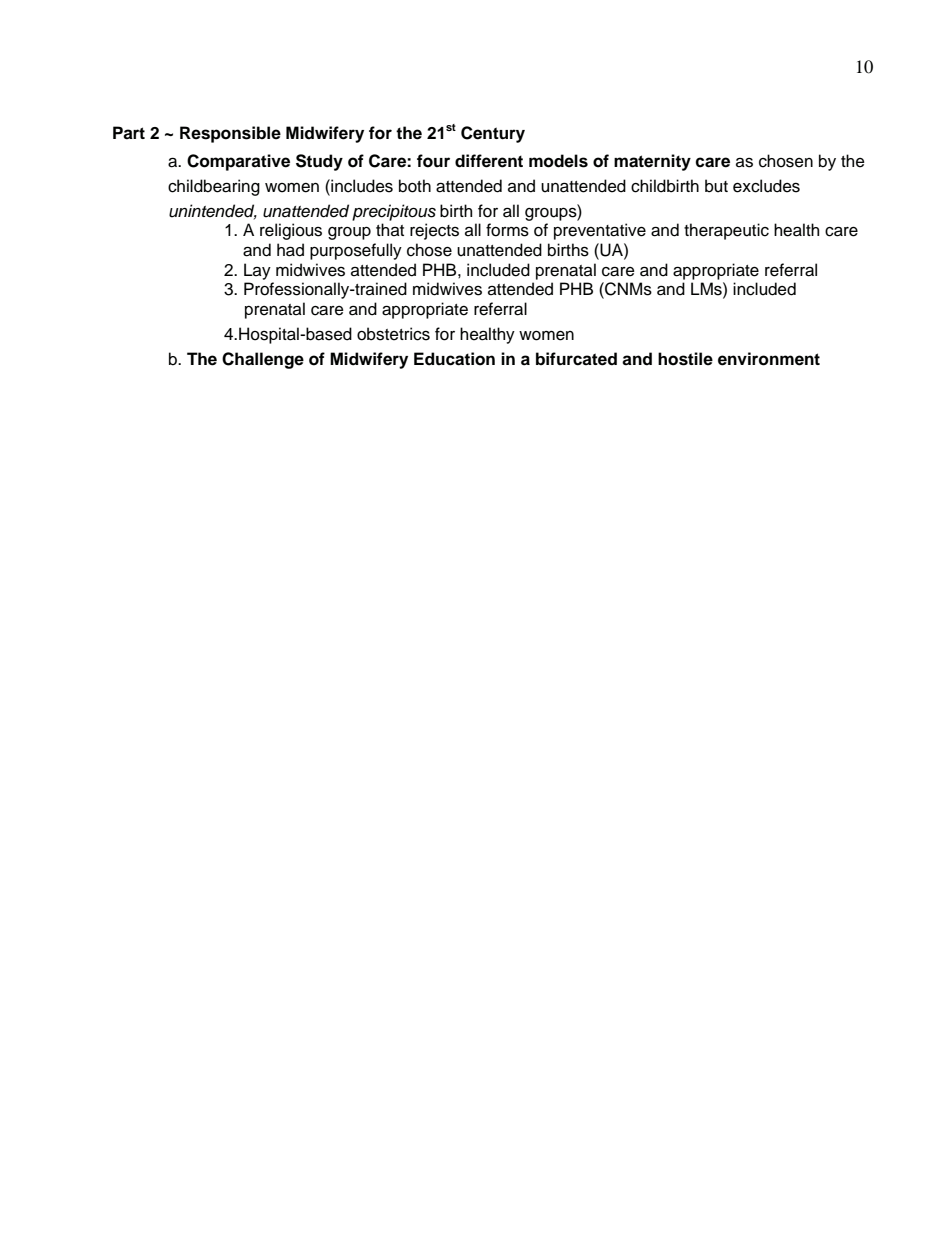 This screenshot has width=952, height=1233. Describe the element at coordinates (393, 334) in the screenshot. I see `obstetrics` at that location.
